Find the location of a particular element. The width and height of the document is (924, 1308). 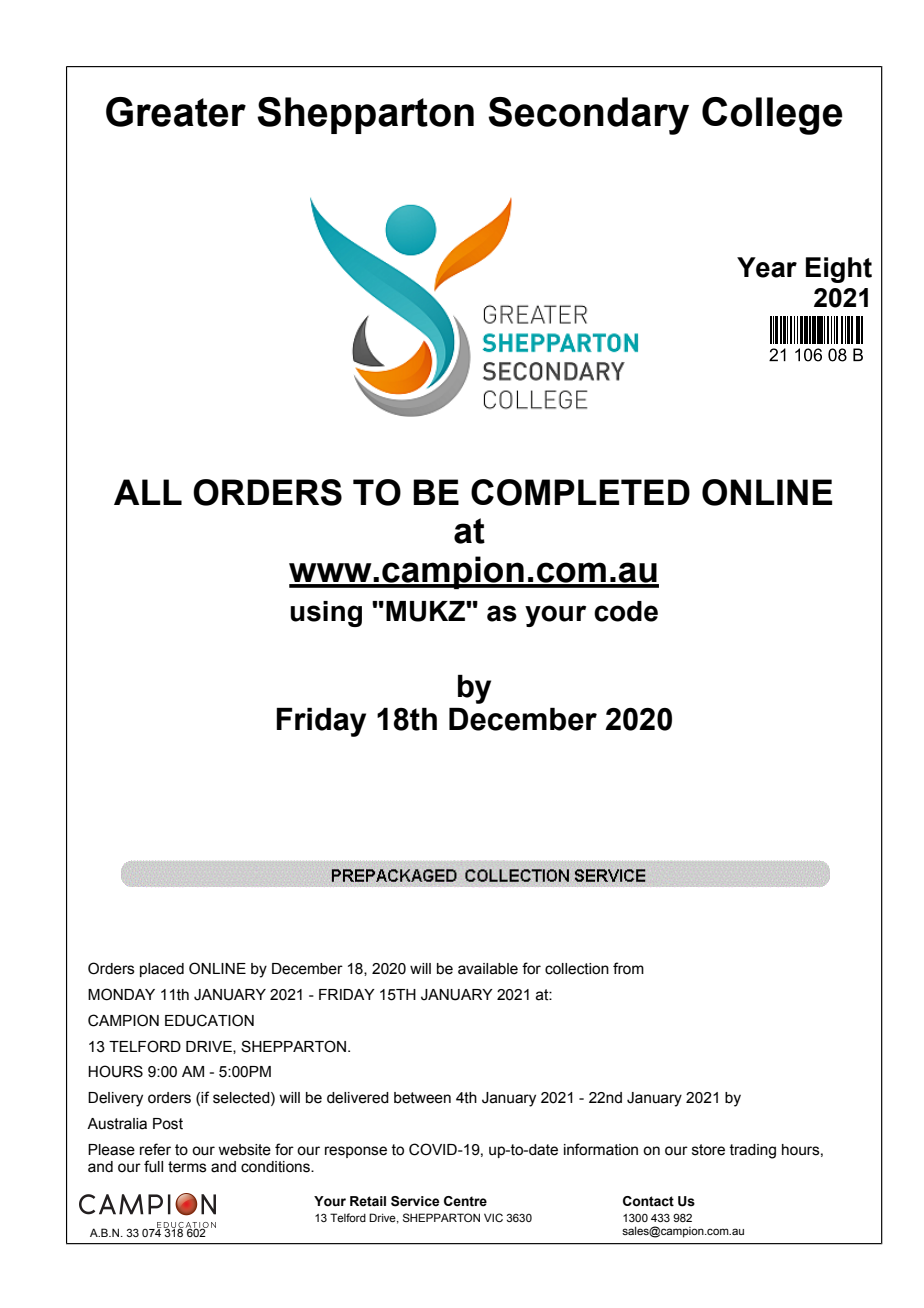

COMPLETED is located at coordinates (580, 492).
